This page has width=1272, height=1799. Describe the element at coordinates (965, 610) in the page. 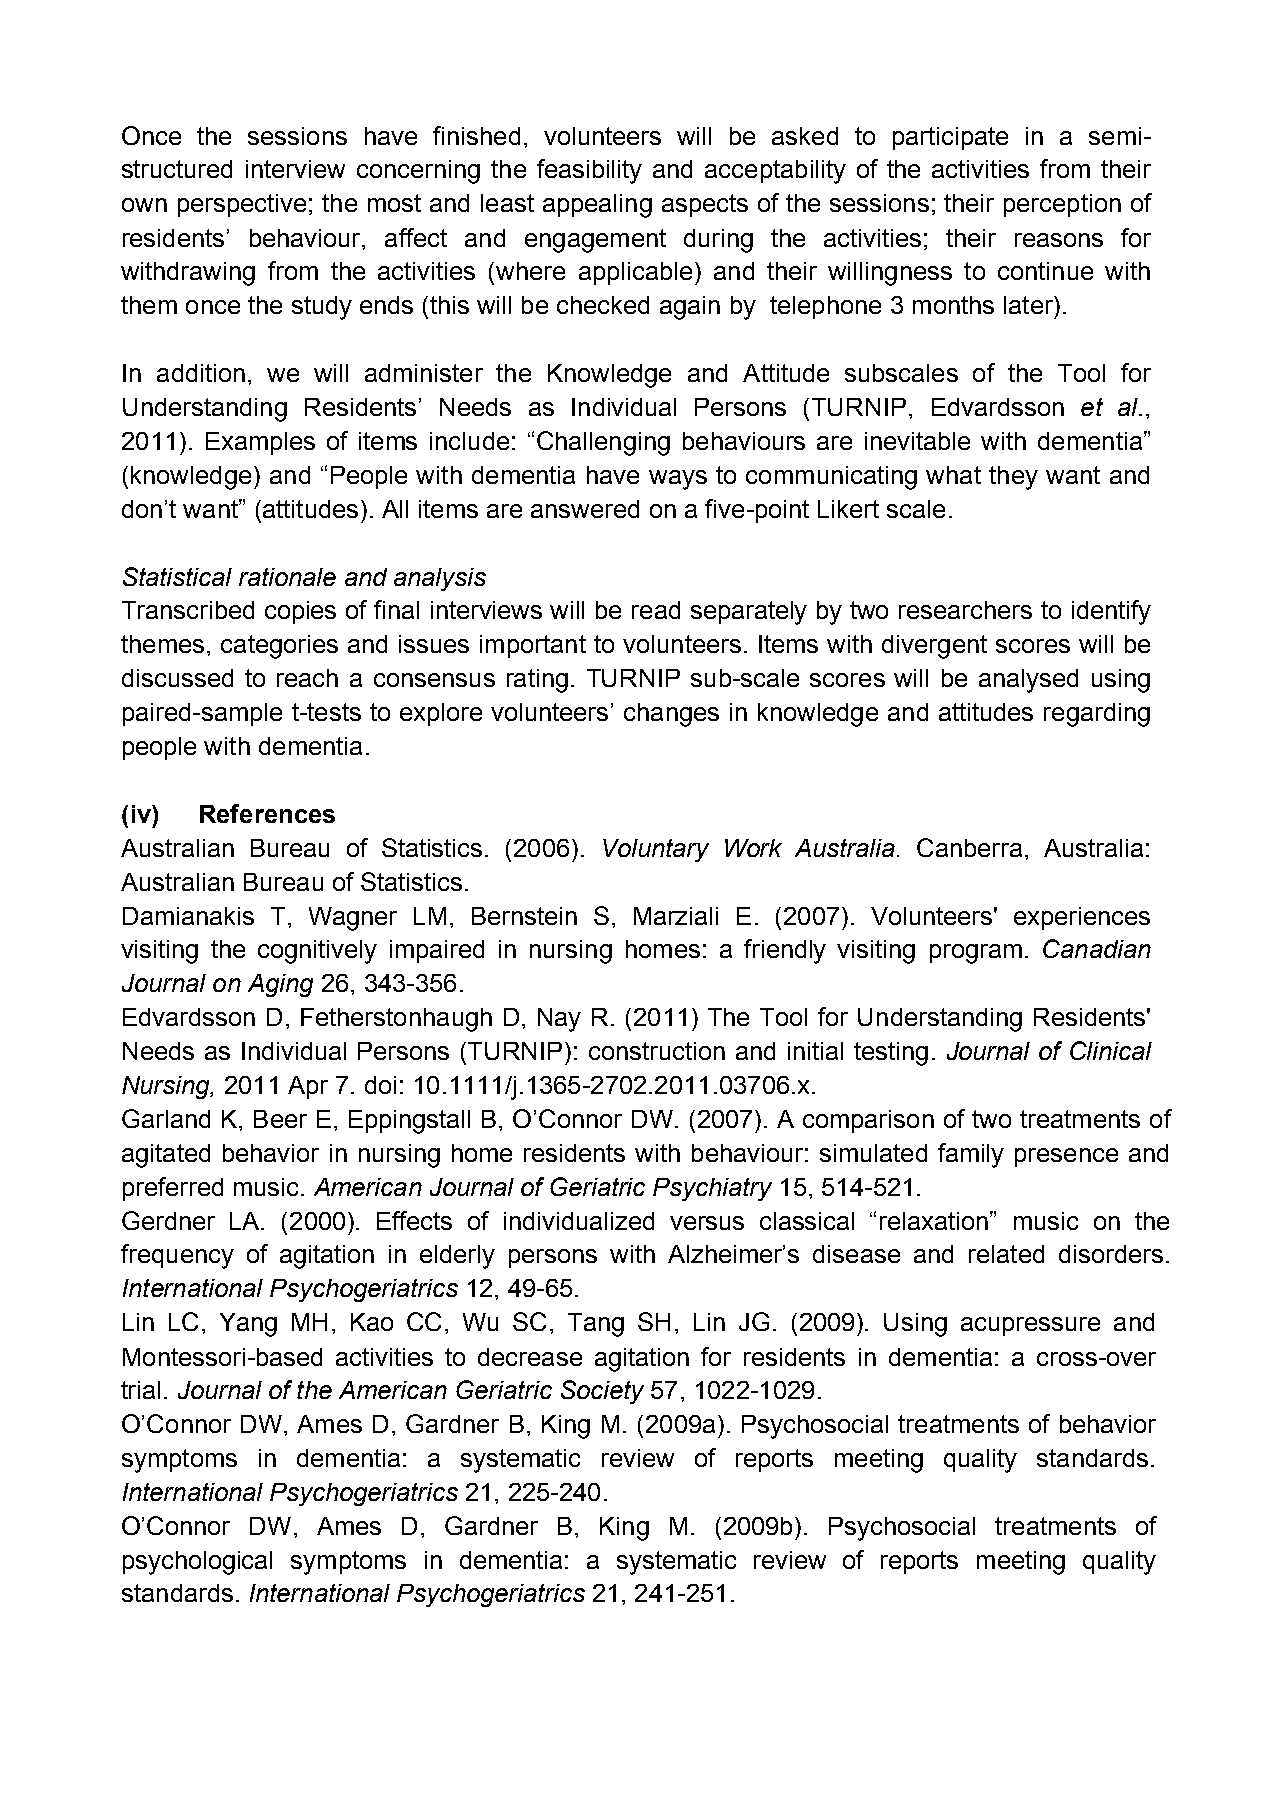

I see `researchers` at that location.
